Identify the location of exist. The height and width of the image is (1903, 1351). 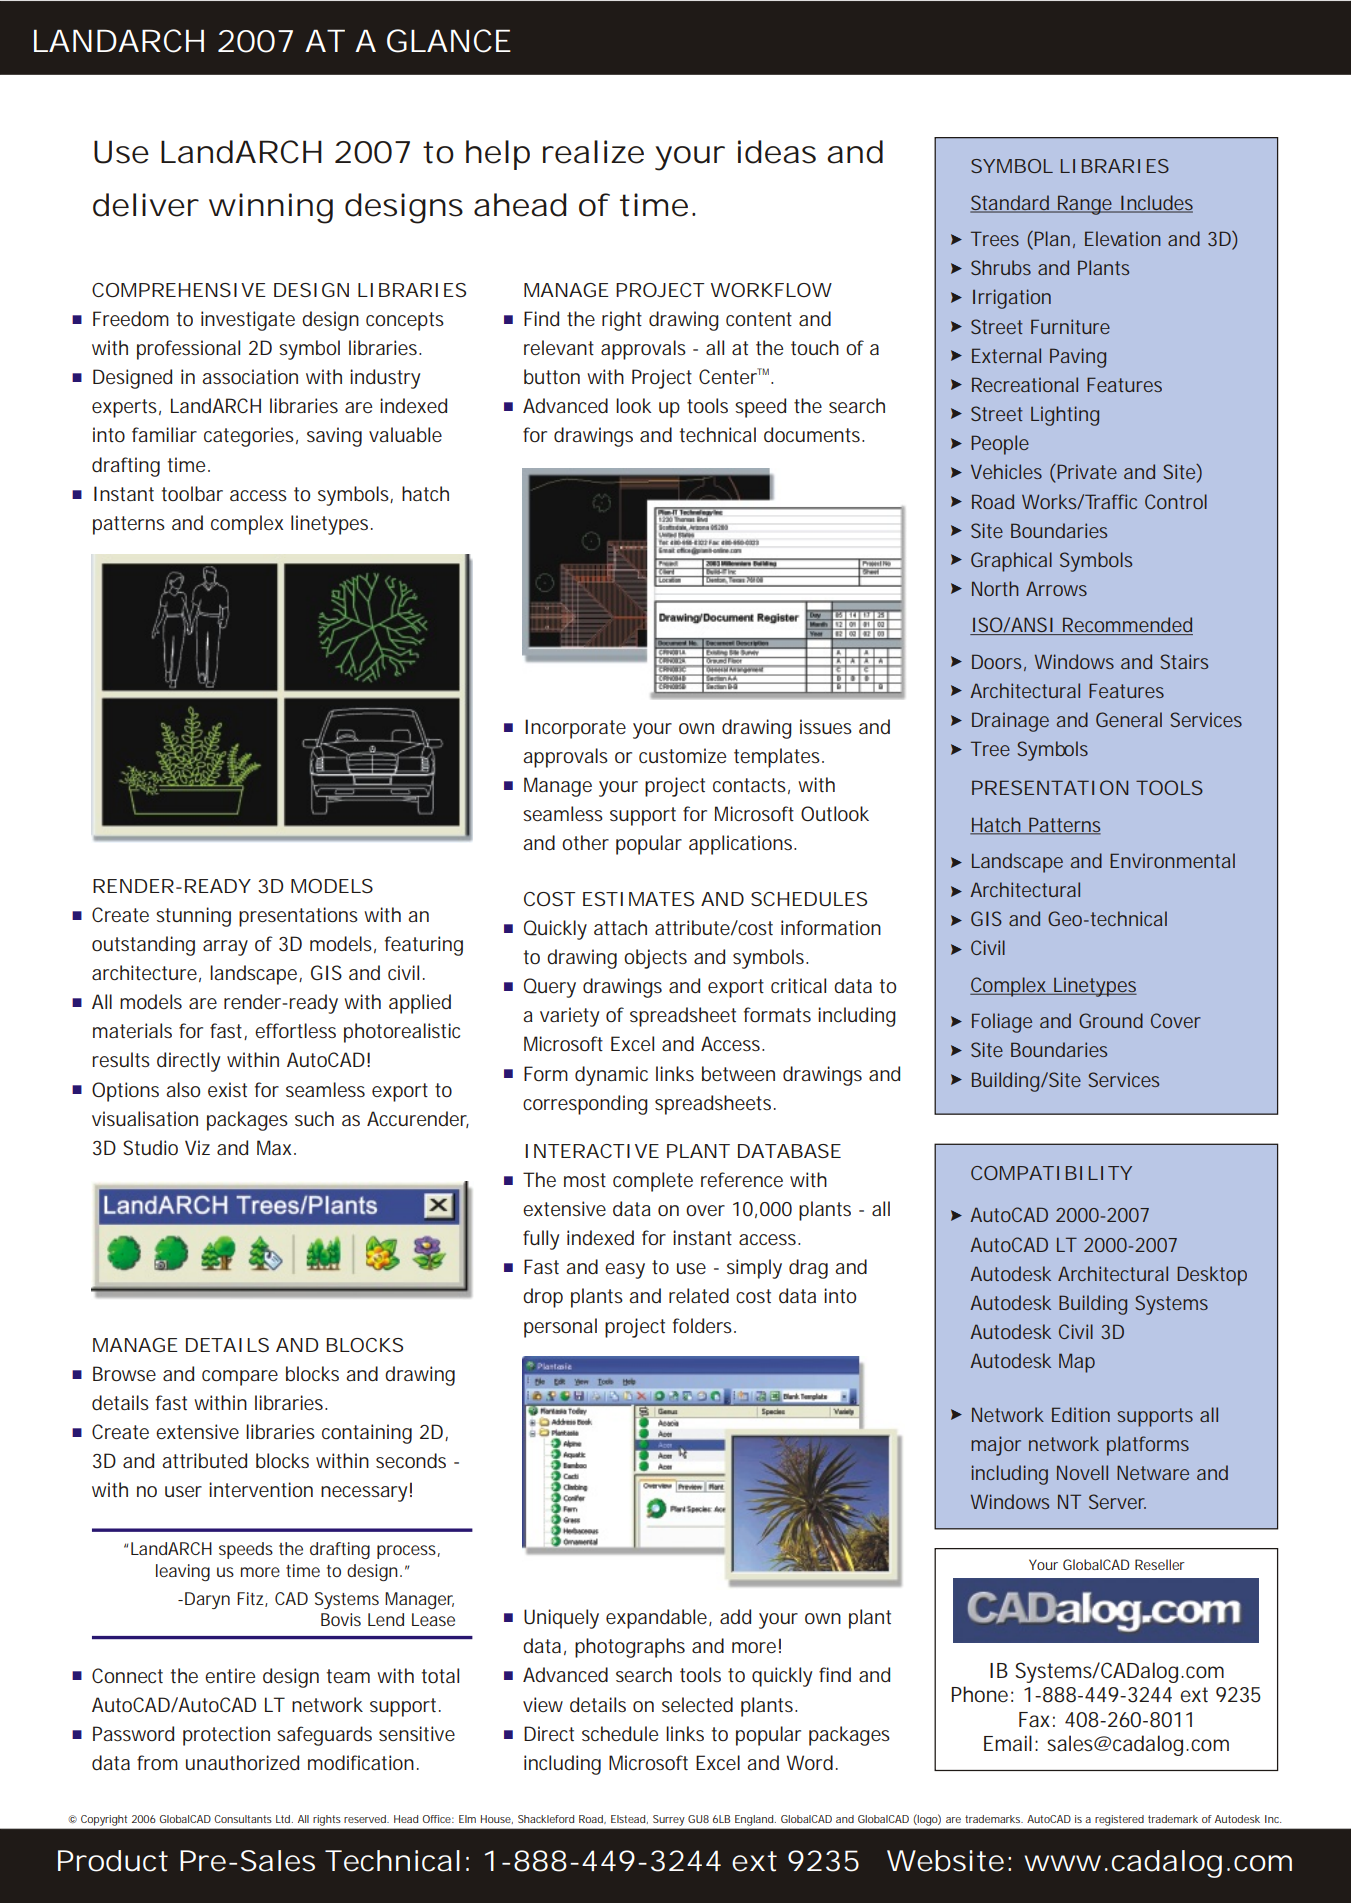
(227, 1089).
